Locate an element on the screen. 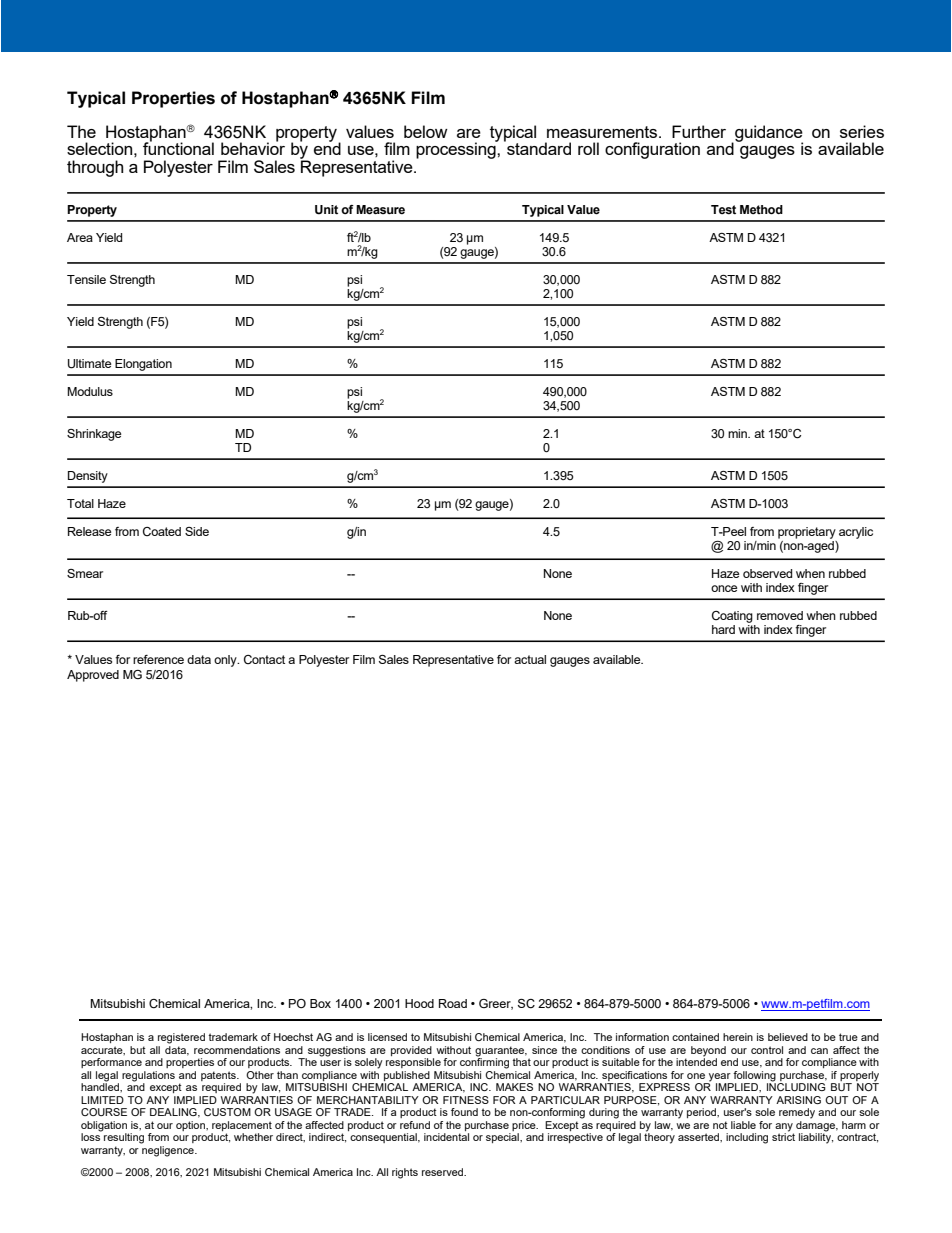  processing is located at coordinates (457, 150).
